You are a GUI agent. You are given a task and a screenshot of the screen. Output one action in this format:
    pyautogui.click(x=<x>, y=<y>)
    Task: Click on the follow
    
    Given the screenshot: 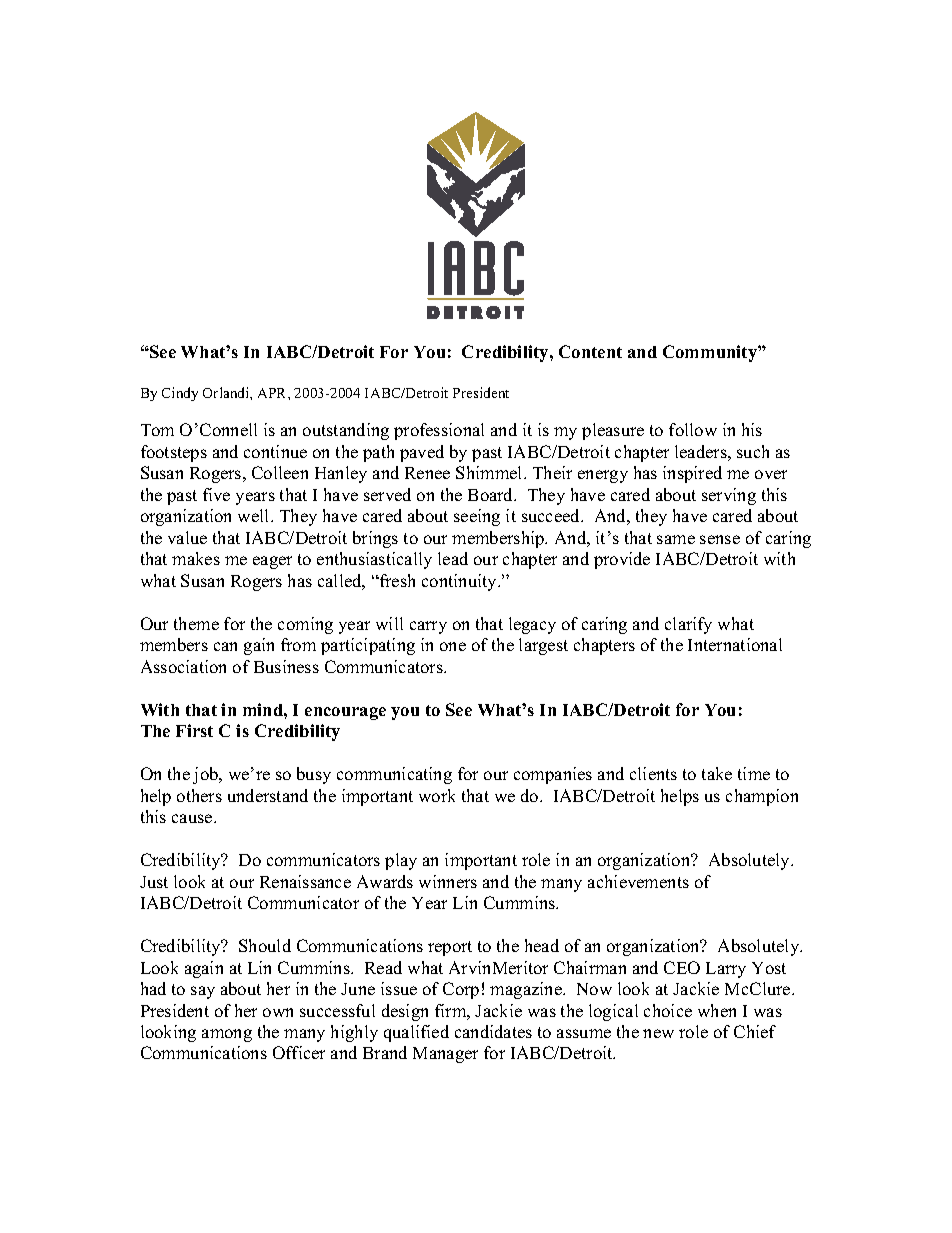 What is the action you would take?
    pyautogui.click(x=693, y=429)
